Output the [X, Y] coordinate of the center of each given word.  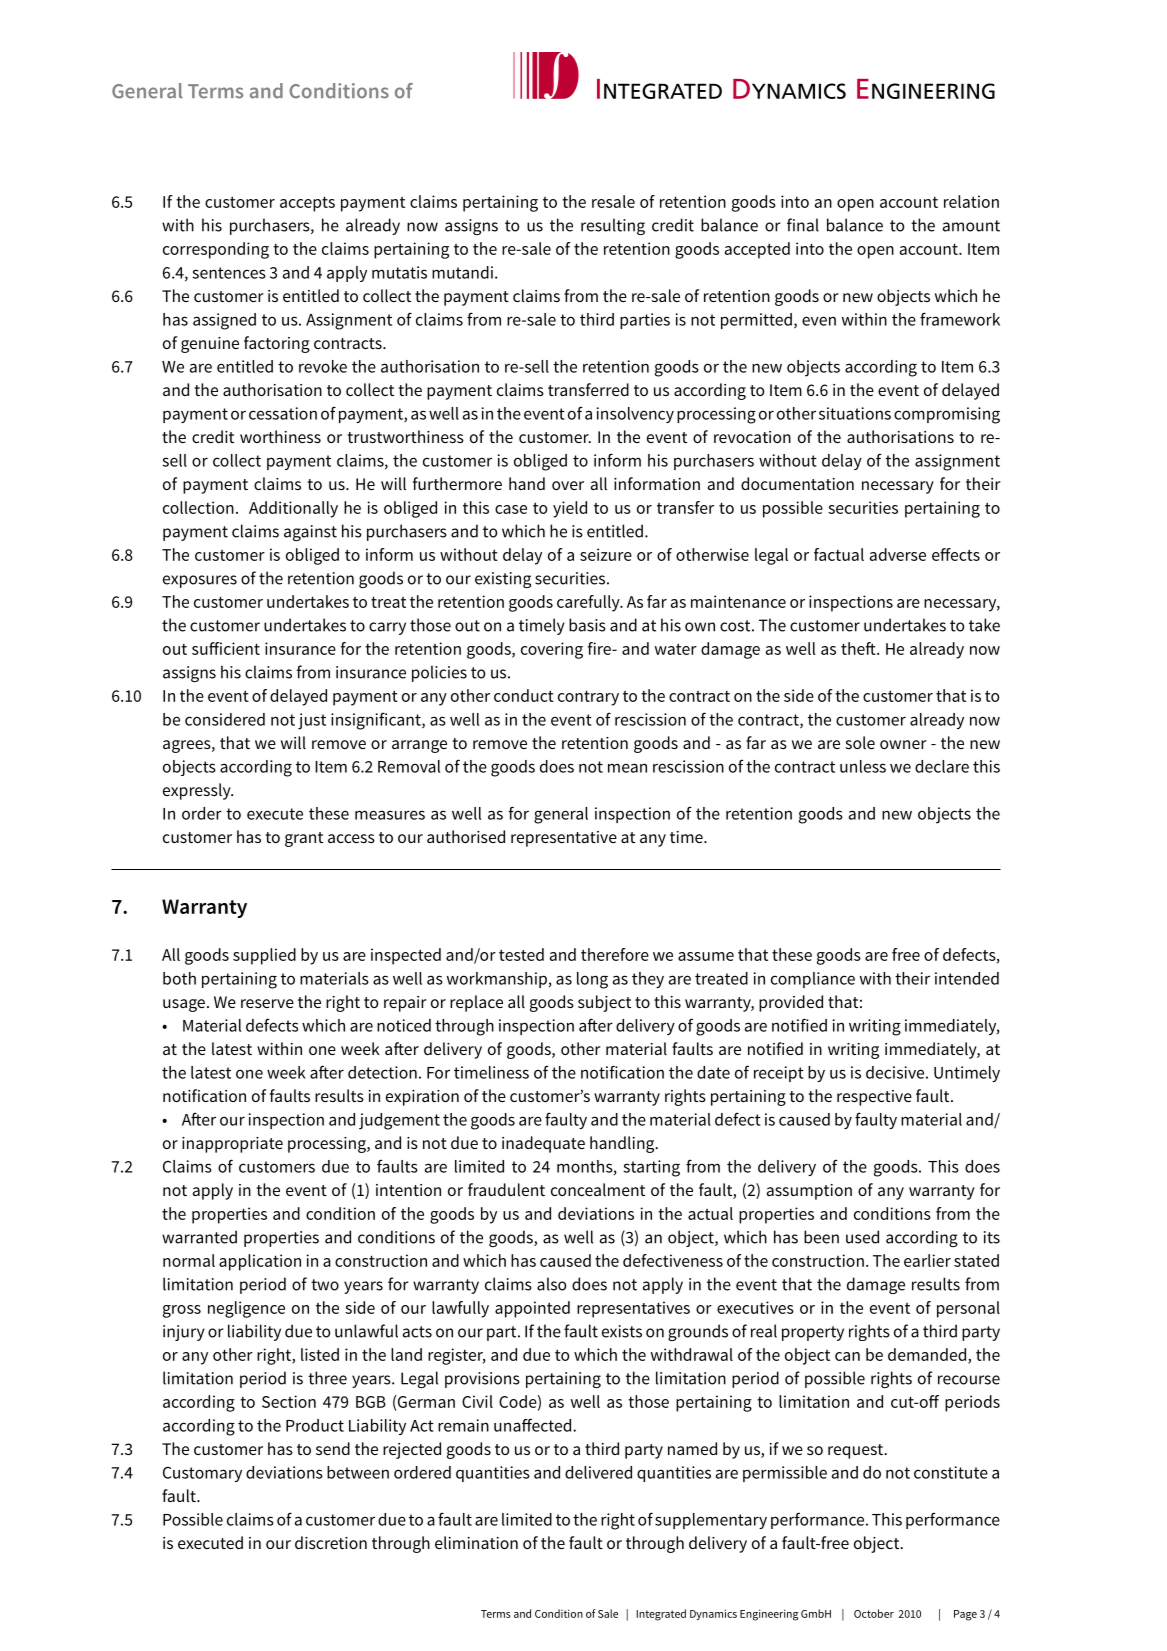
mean [627, 768]
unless [863, 766]
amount [971, 226]
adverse [898, 554]
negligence [246, 1309]
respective [874, 1098]
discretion [331, 1542]
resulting [613, 226]
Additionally [293, 509]
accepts [307, 204]
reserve [267, 1003]
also [551, 1284]
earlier [927, 1260]
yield [570, 509]
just [312, 721]
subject [604, 1003]
